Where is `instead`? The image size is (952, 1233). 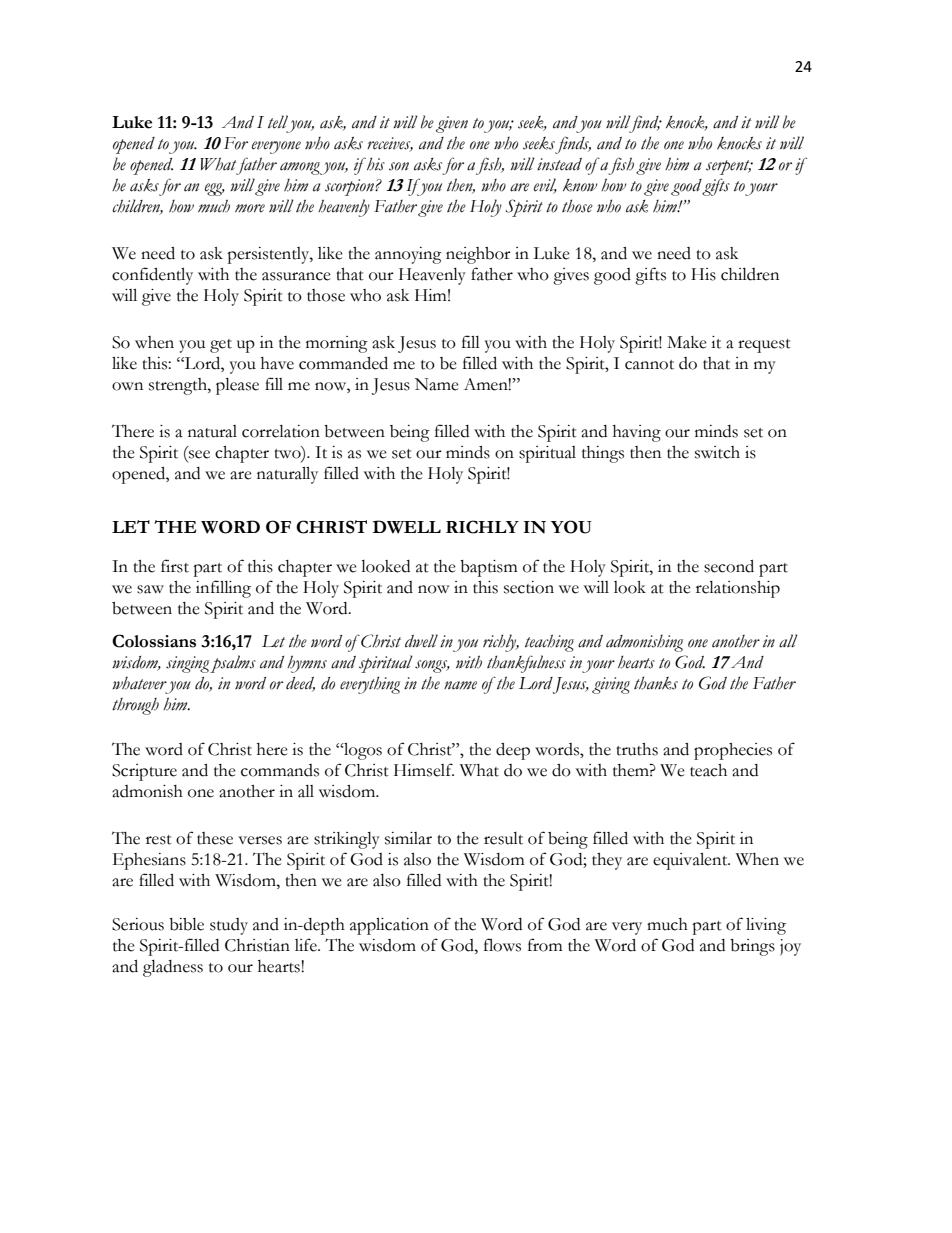 instead is located at coordinates (559, 164).
